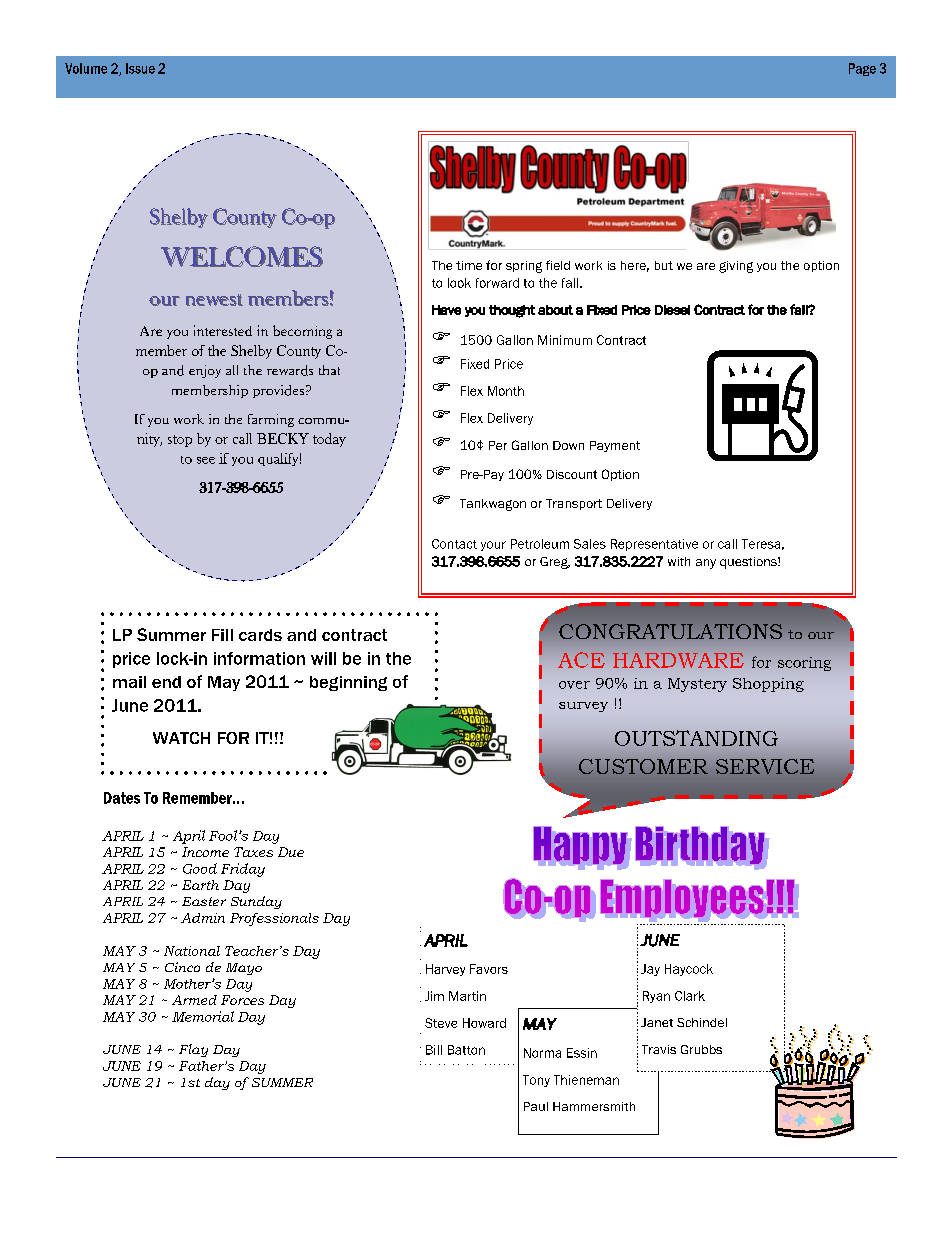 This screenshot has width=952, height=1233. What do you see at coordinates (765, 766) in the screenshot?
I see `SERVICE` at bounding box center [765, 766].
